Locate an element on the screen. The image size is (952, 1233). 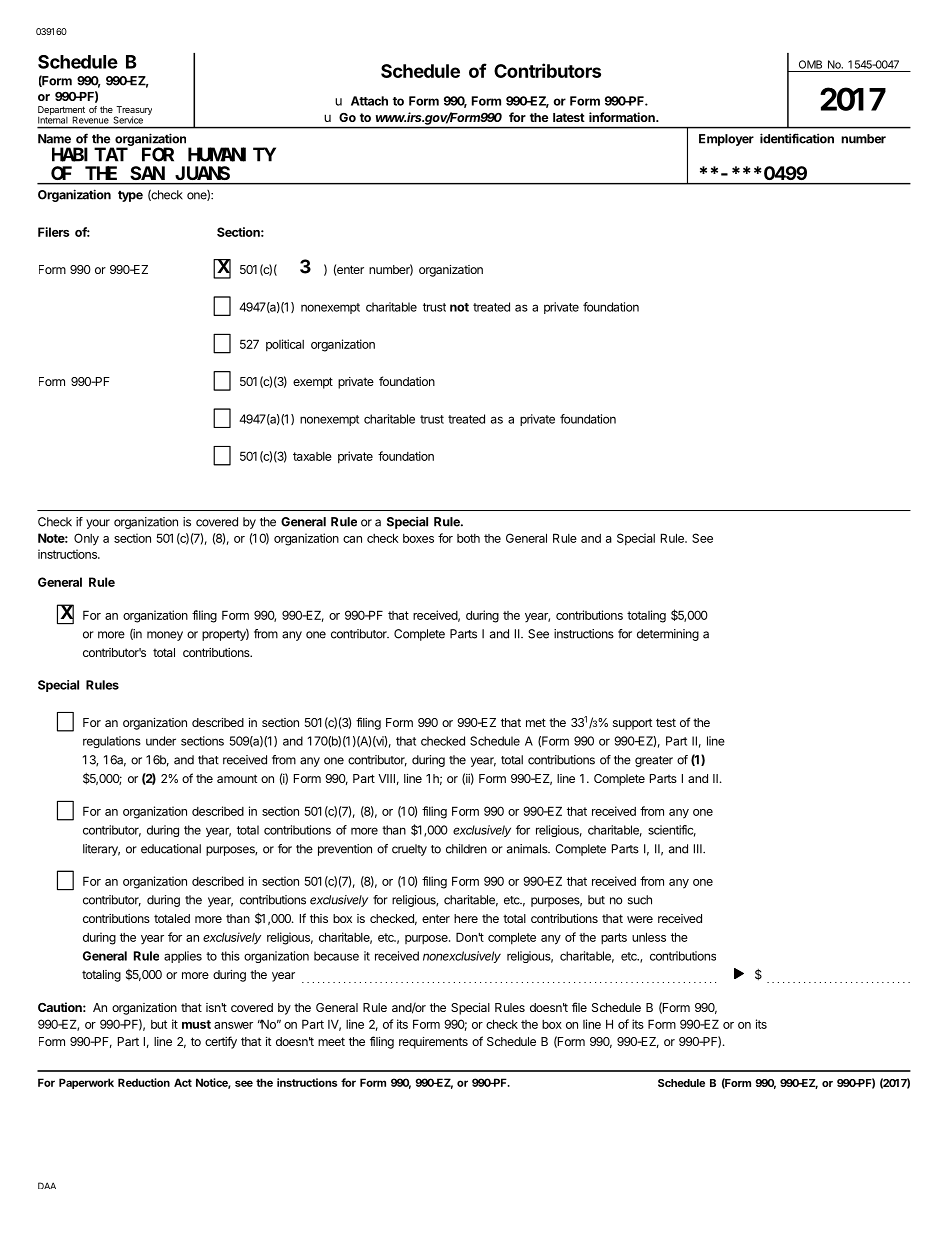
Treasury is located at coordinates (133, 111).
